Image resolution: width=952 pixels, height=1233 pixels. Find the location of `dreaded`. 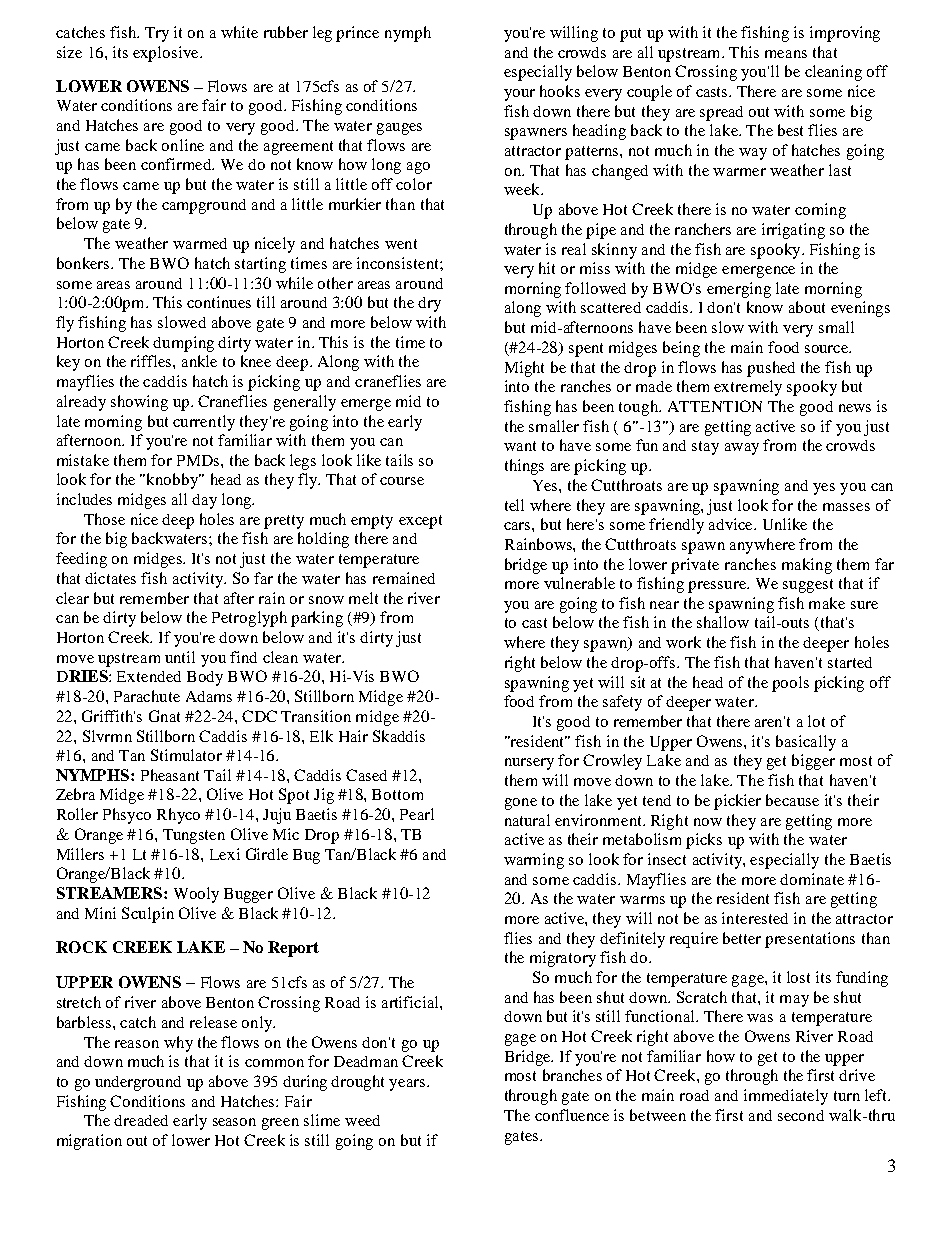

dreaded is located at coordinates (141, 1120).
